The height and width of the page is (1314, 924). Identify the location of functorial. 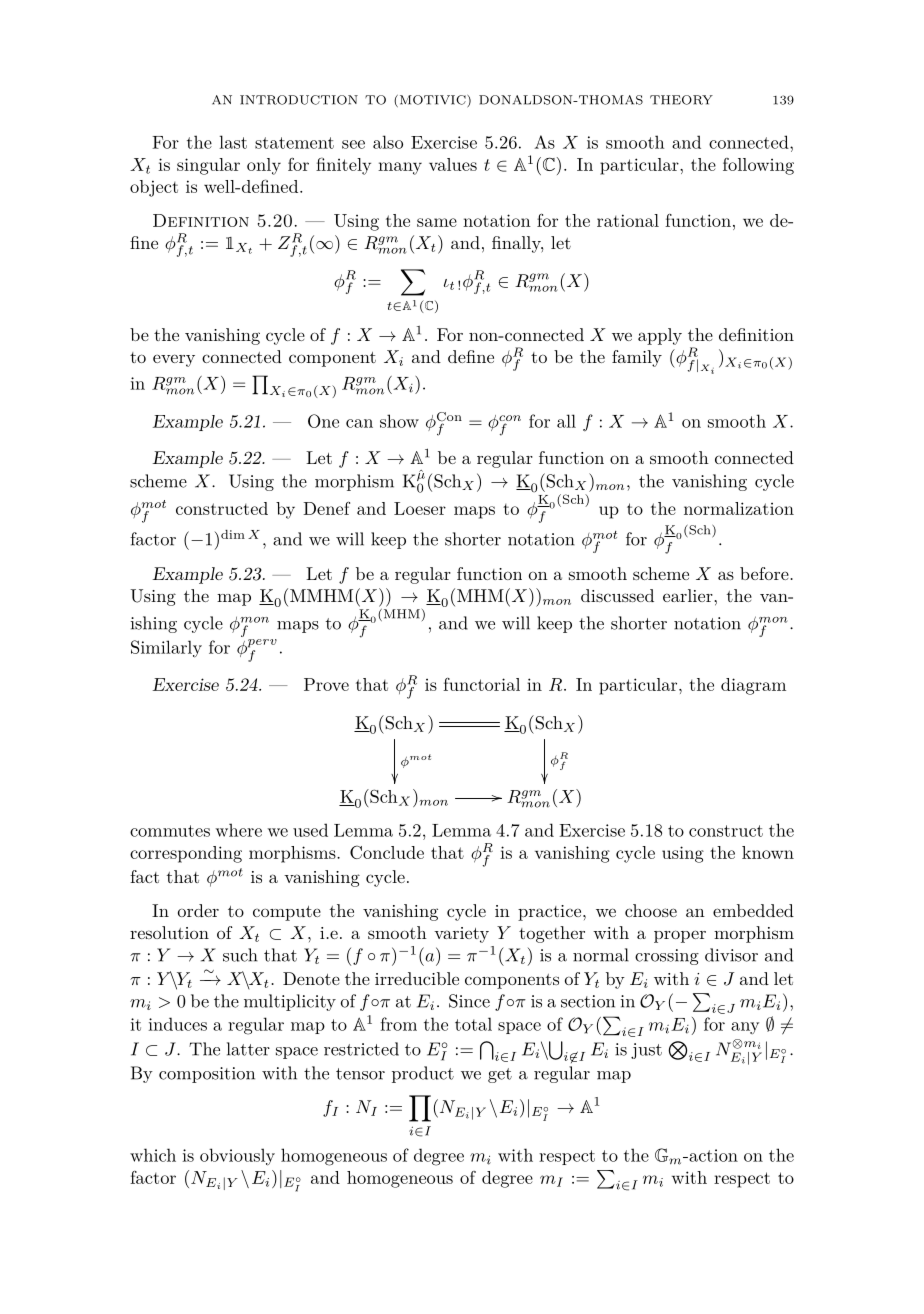
(481, 684).
